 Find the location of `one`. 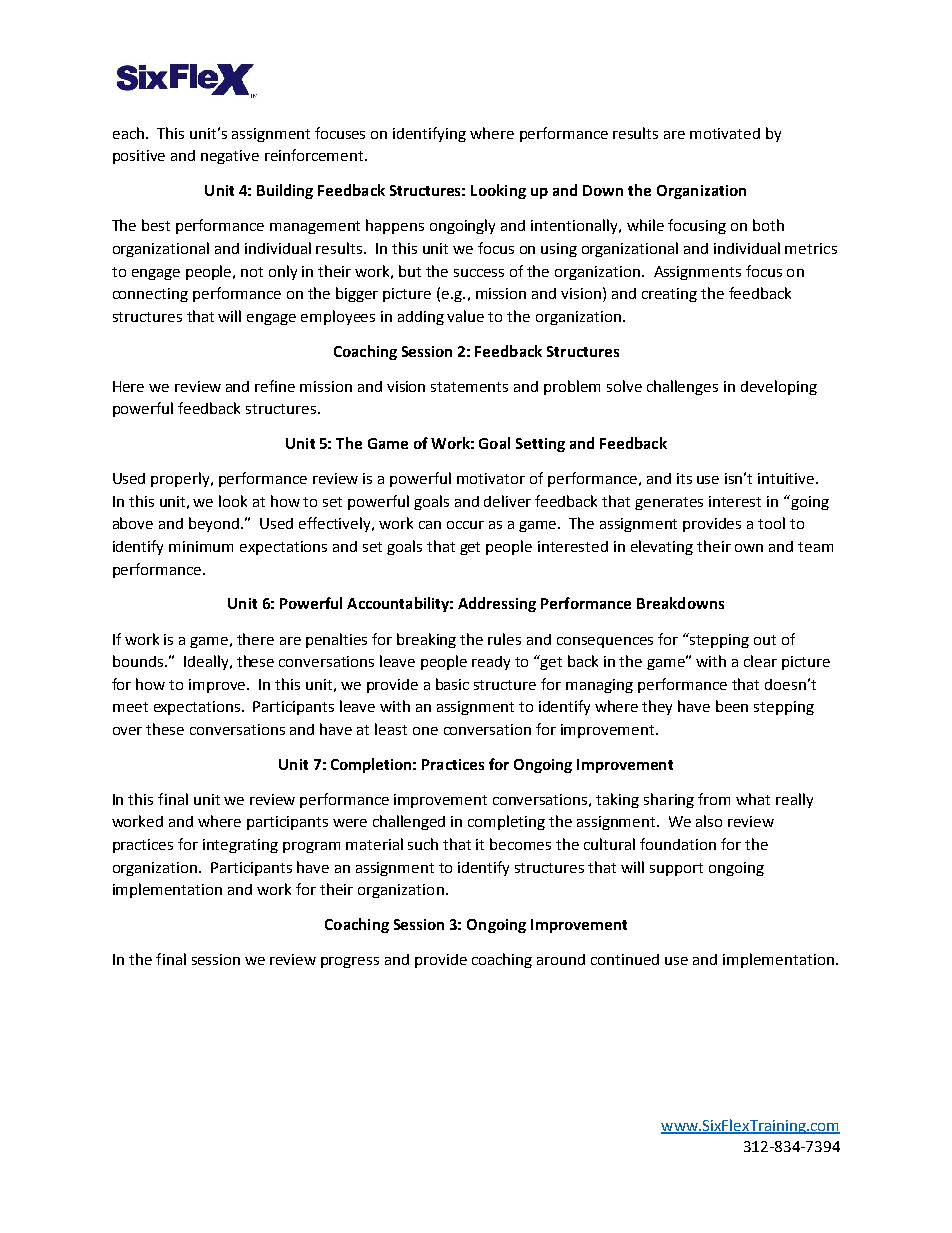

one is located at coordinates (425, 731).
